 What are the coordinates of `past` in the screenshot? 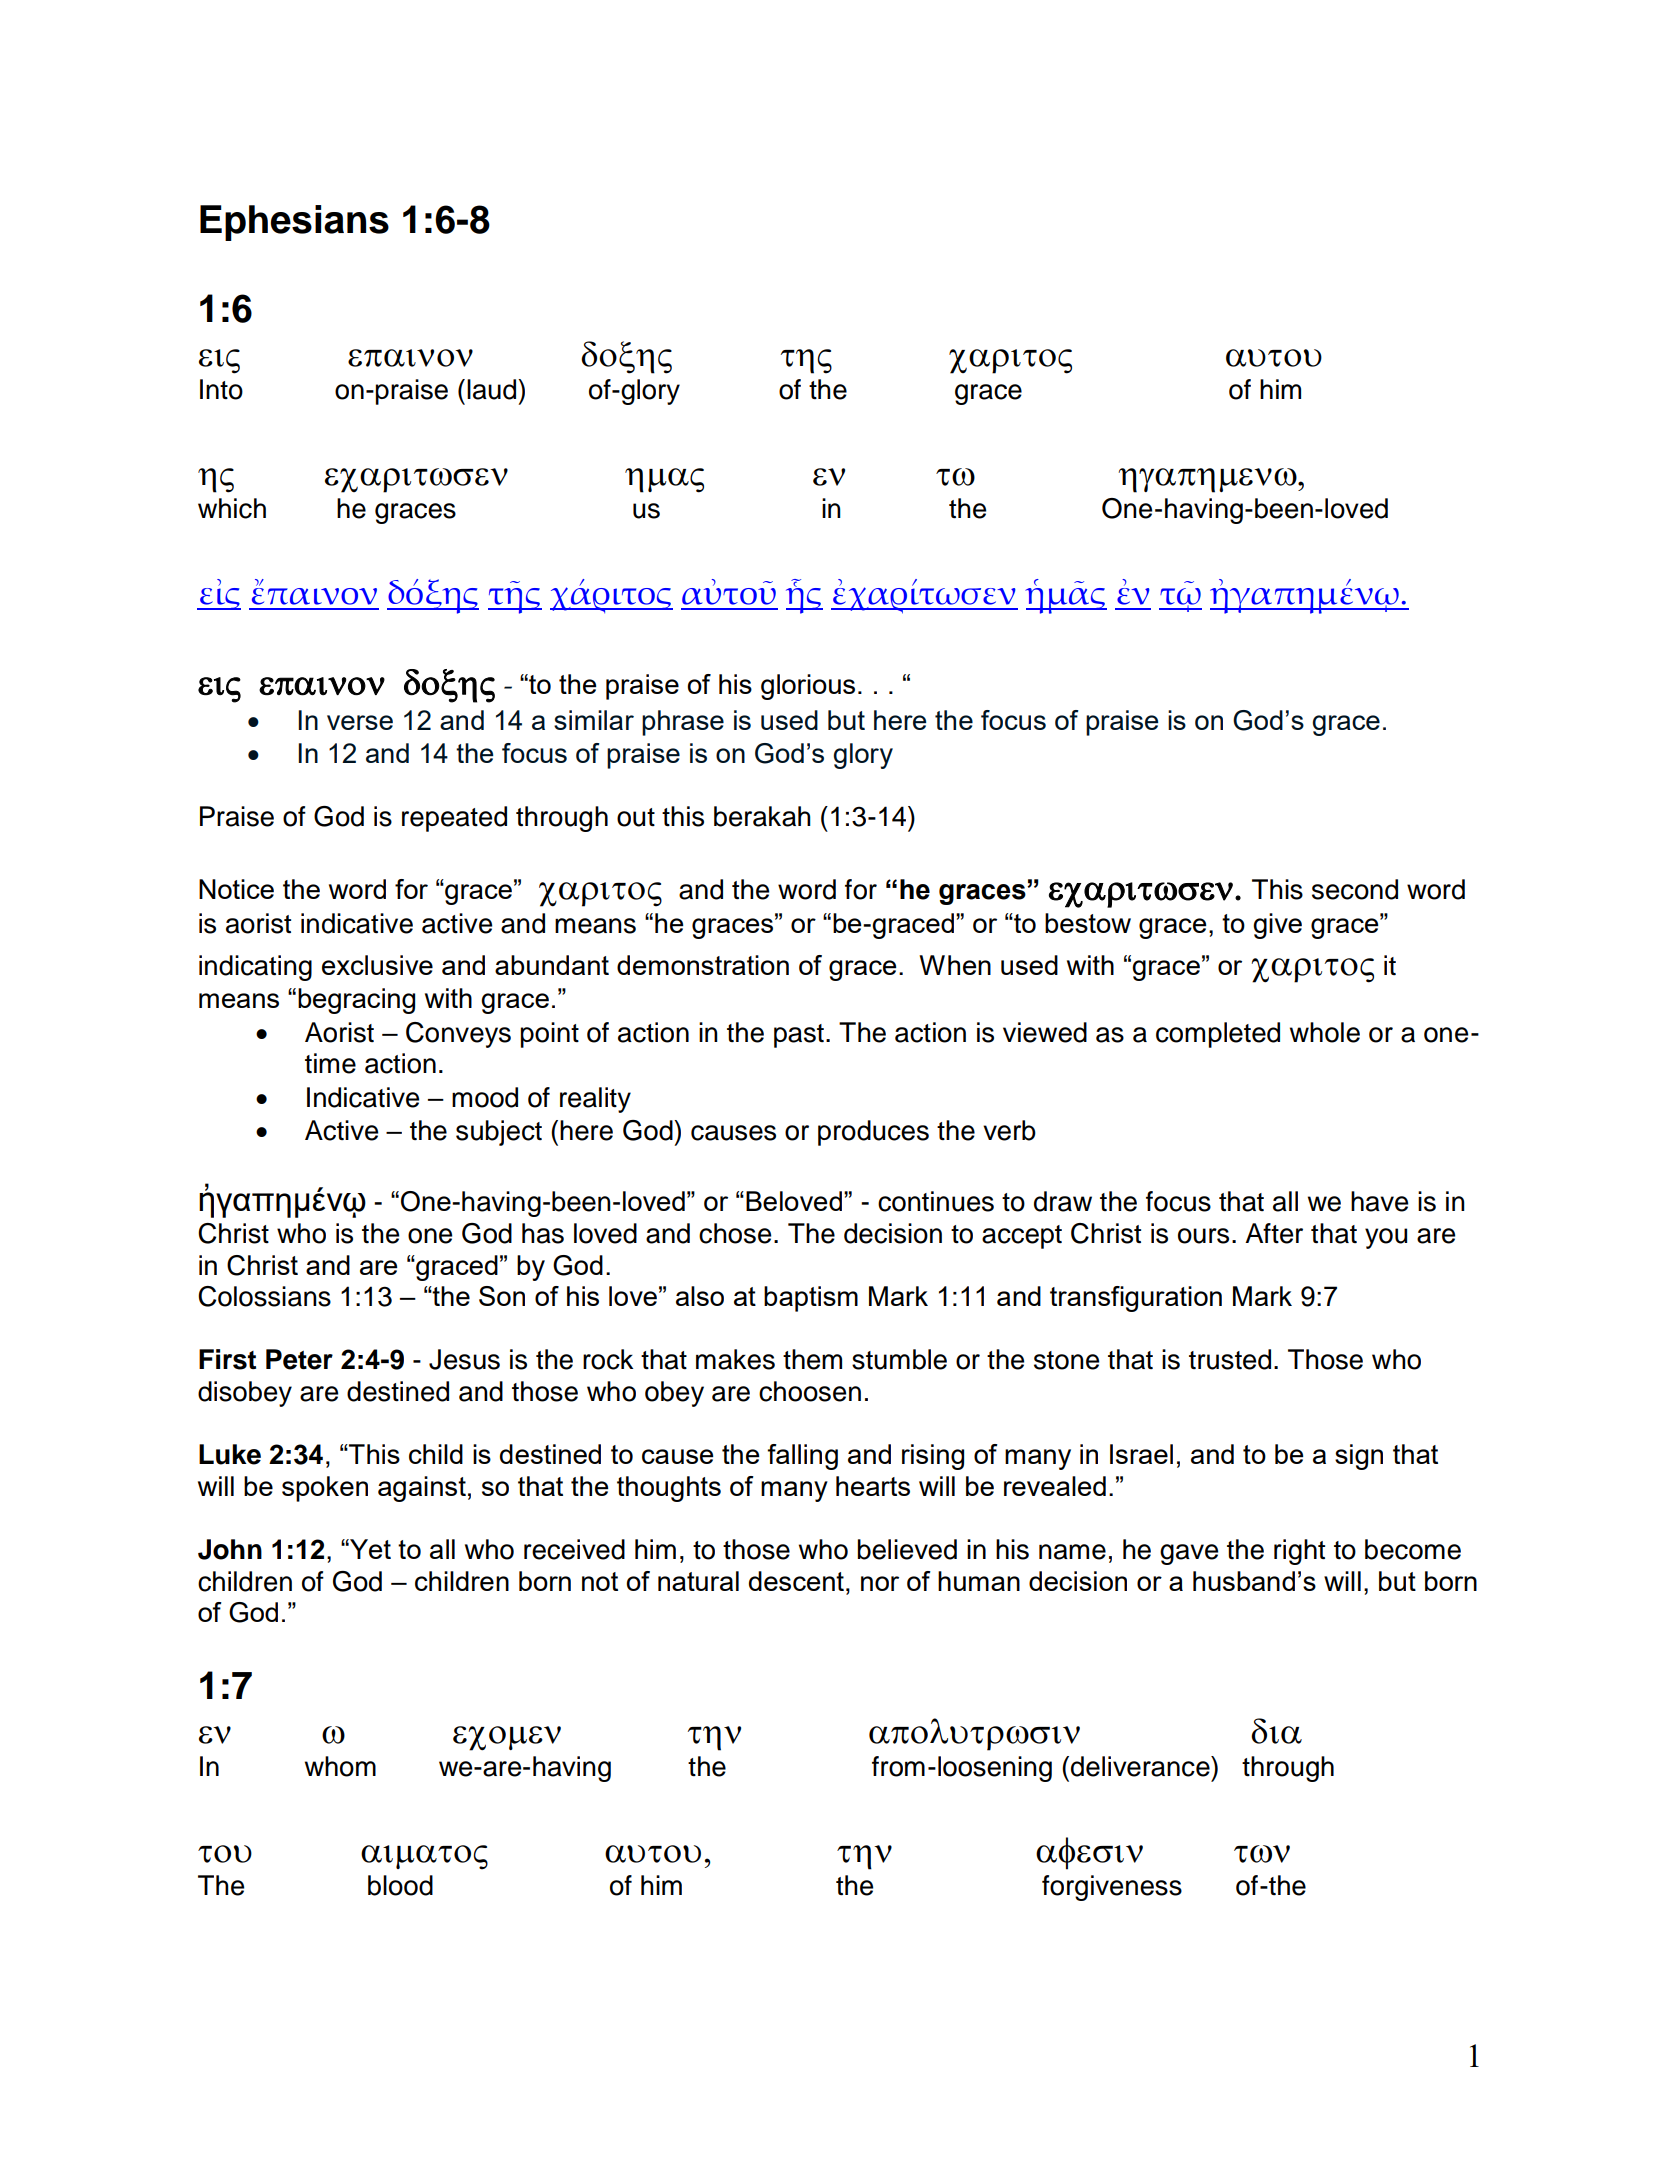 It's located at (799, 1036).
